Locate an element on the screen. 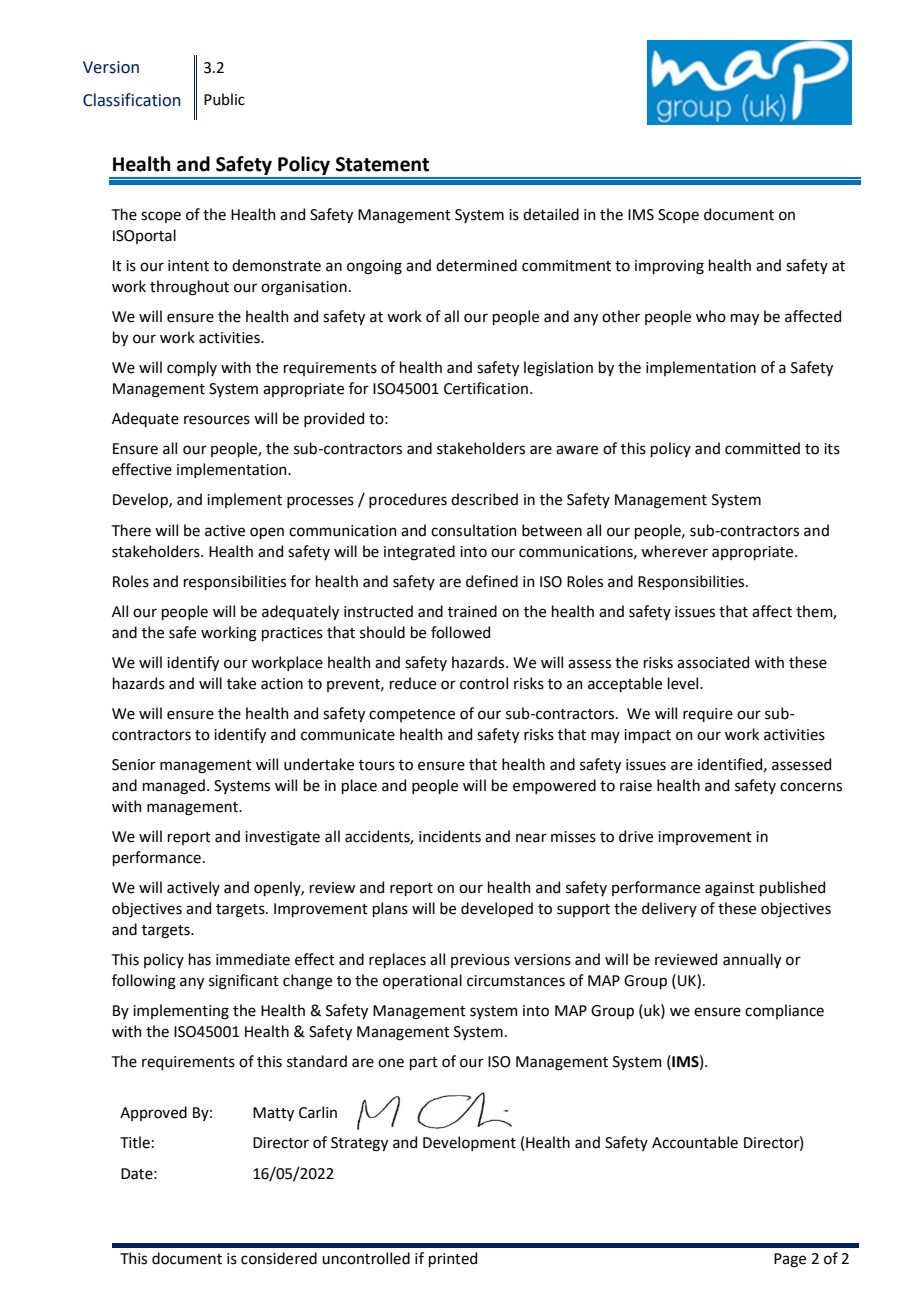 Image resolution: width=924 pixels, height=1308 pixels. against is located at coordinates (730, 889).
